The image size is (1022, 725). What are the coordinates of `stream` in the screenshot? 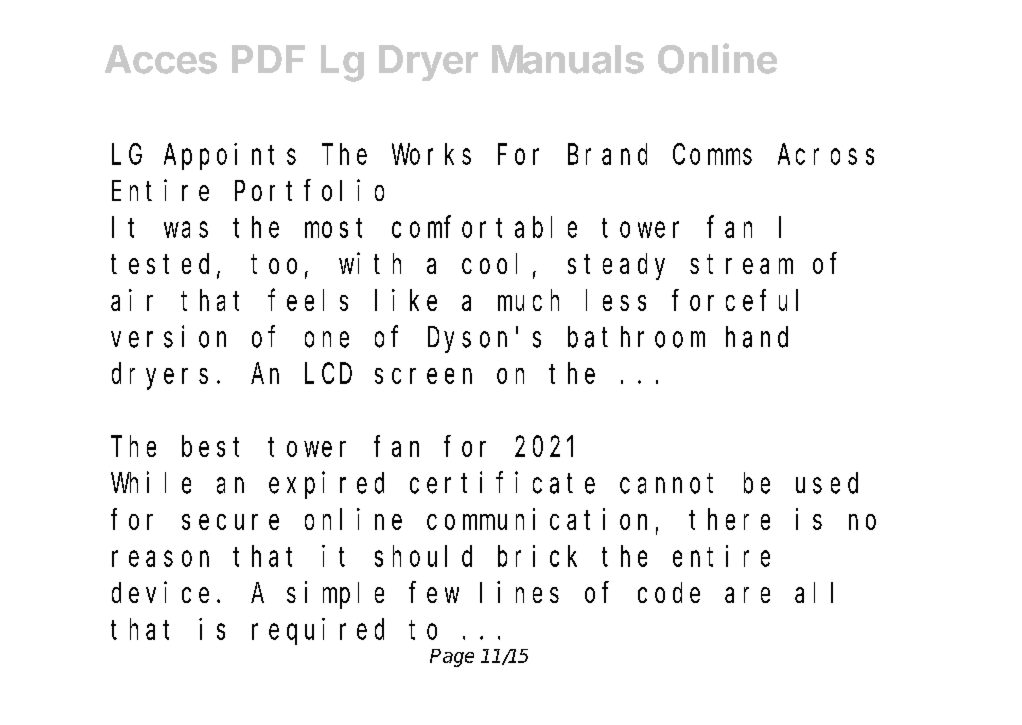 It's located at (741, 264).
